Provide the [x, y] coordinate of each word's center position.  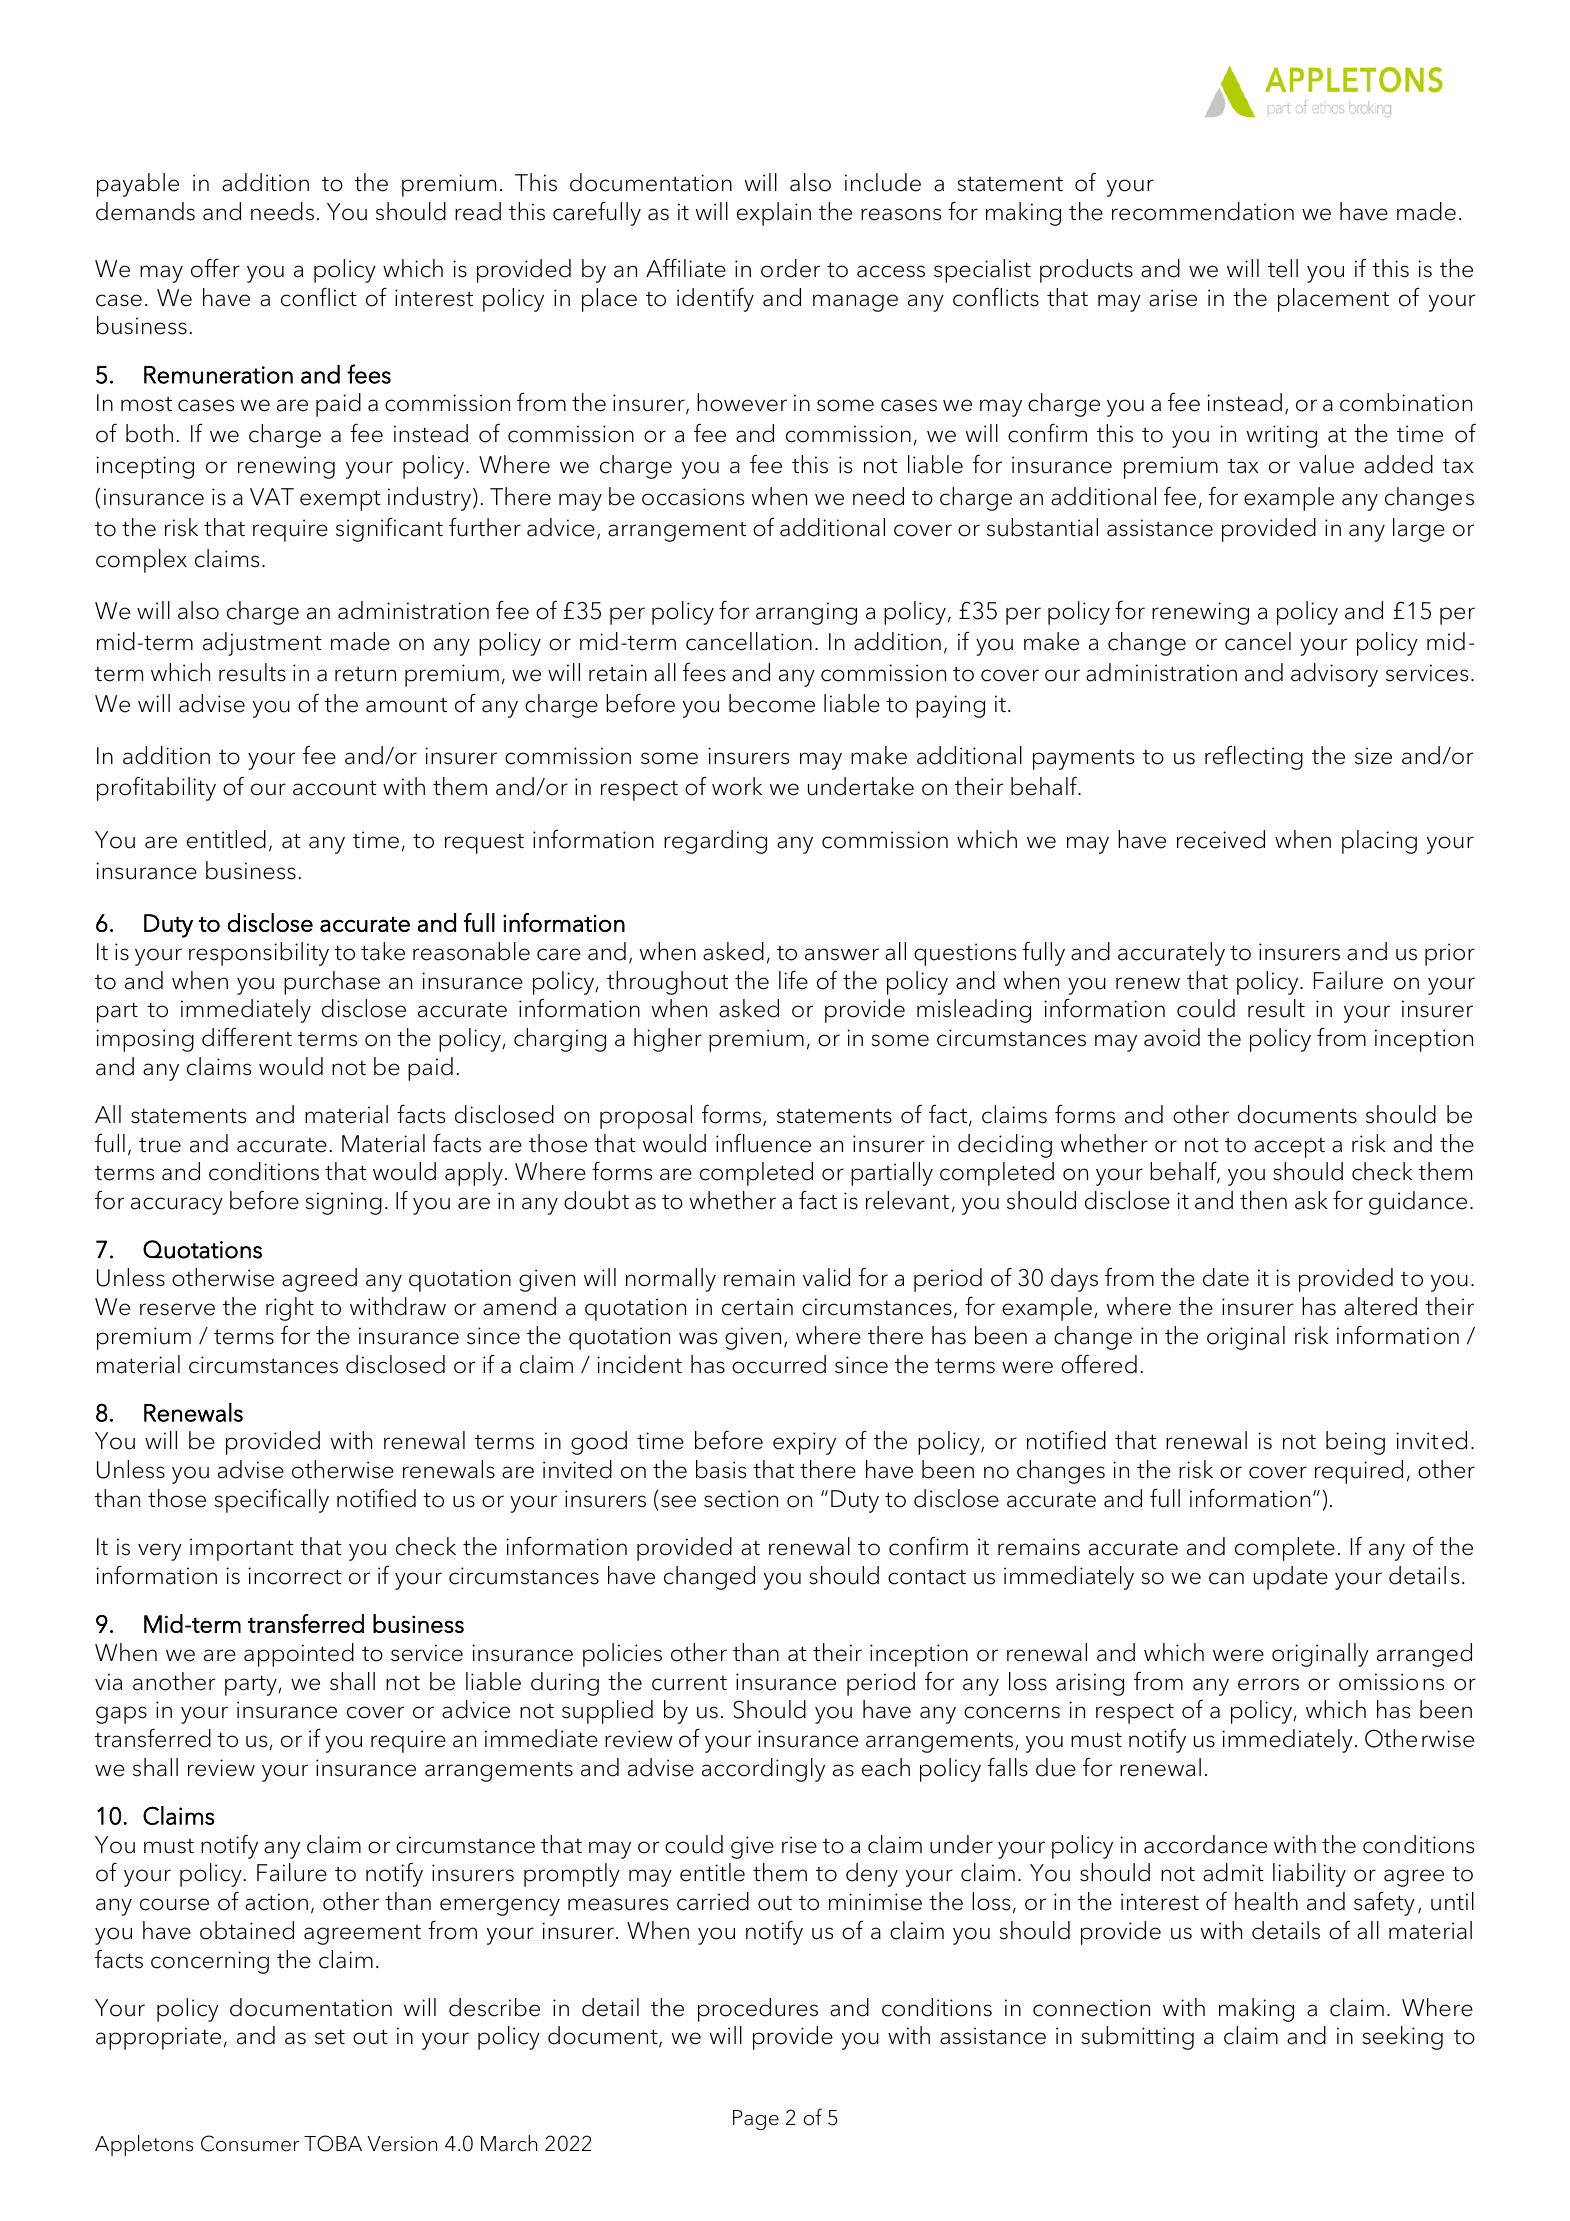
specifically [271, 1501]
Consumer [250, 2143]
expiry [804, 1443]
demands [145, 211]
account [335, 788]
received [1221, 839]
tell [1283, 268]
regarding [715, 842]
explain [774, 214]
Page [756, 2120]
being [1355, 1443]
